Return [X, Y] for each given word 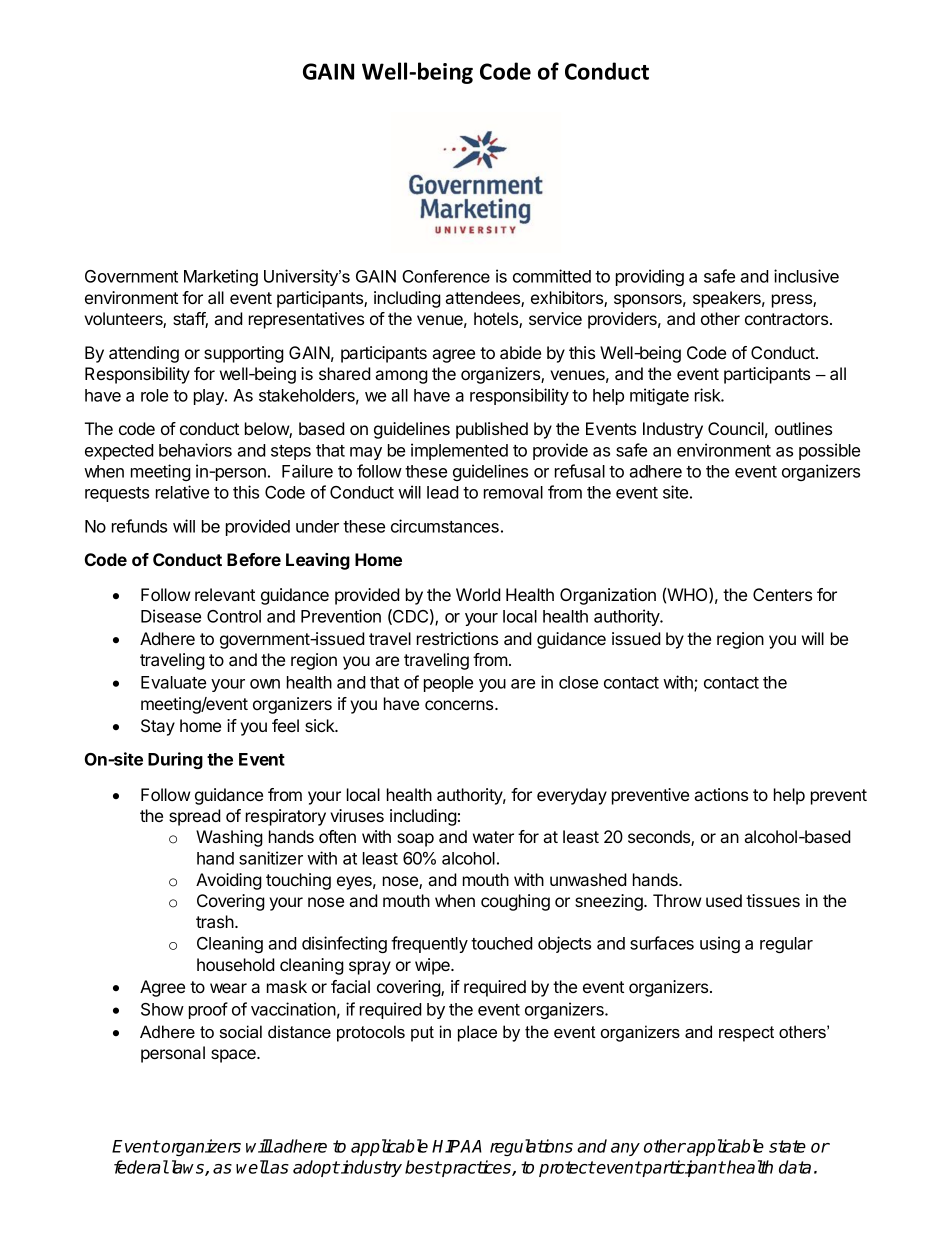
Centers [782, 594]
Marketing [221, 277]
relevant [225, 594]
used [724, 900]
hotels [497, 320]
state [787, 1146]
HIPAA [457, 1146]
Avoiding [229, 881]
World [478, 594]
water [493, 837]
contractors [788, 319]
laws [187, 1168]
